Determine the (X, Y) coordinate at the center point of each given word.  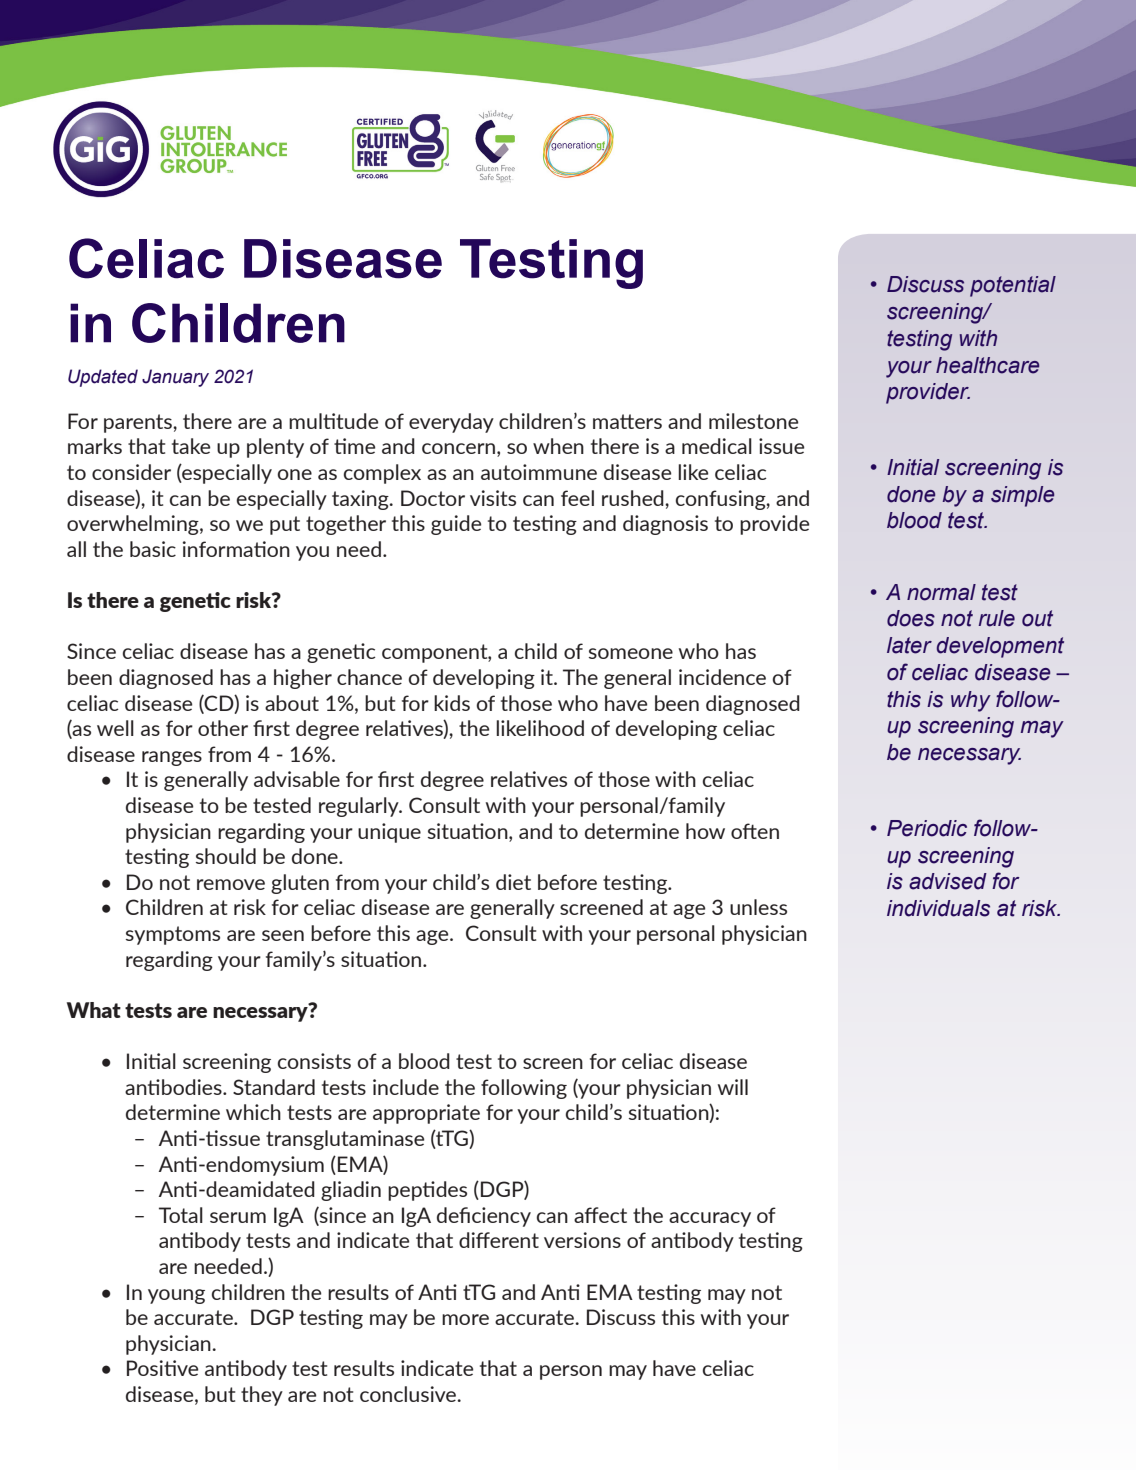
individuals (938, 908)
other (223, 728)
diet (513, 882)
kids (452, 703)
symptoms (173, 935)
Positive (162, 1368)
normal (941, 592)
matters (627, 421)
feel (577, 498)
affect (600, 1215)
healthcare (987, 365)
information (236, 549)
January (175, 378)
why (971, 701)
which (253, 1112)
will (733, 1087)
